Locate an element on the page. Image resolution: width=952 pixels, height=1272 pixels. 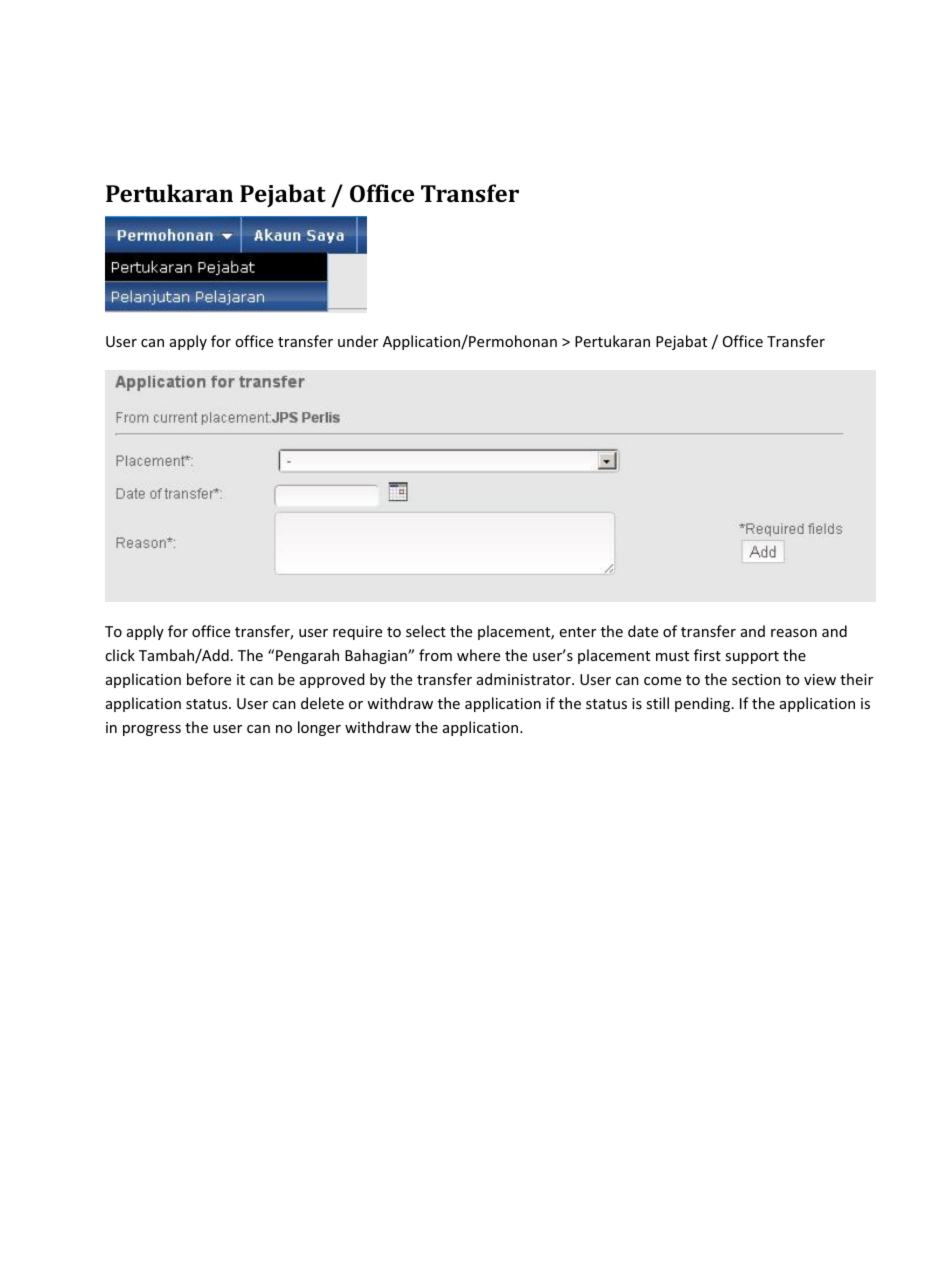
require is located at coordinates (357, 633).
